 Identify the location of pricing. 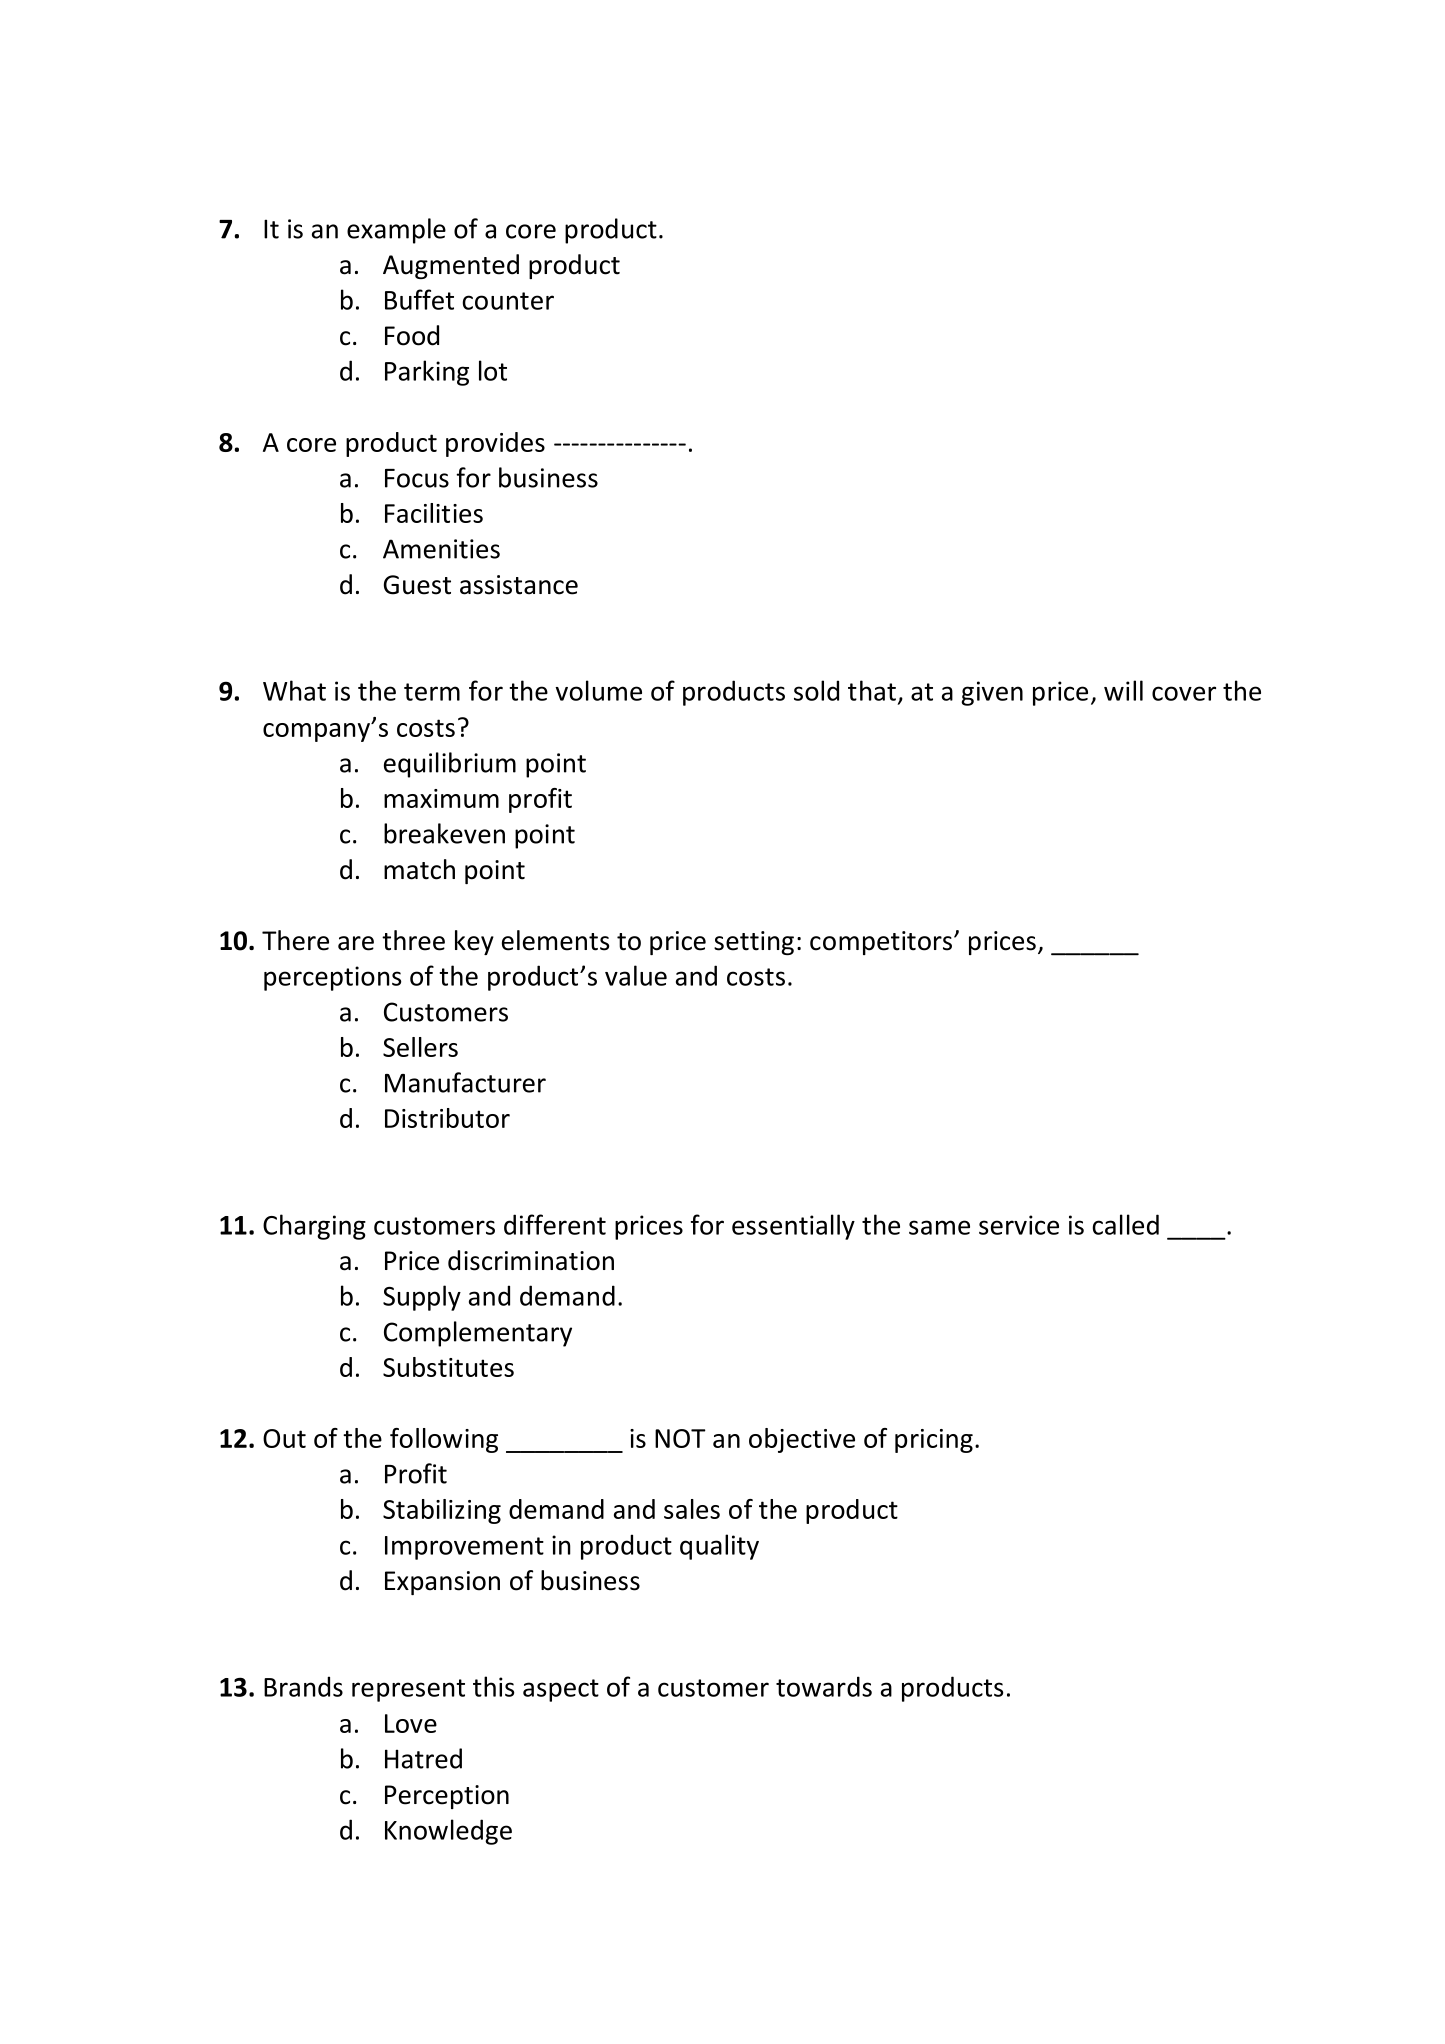
(934, 1441).
